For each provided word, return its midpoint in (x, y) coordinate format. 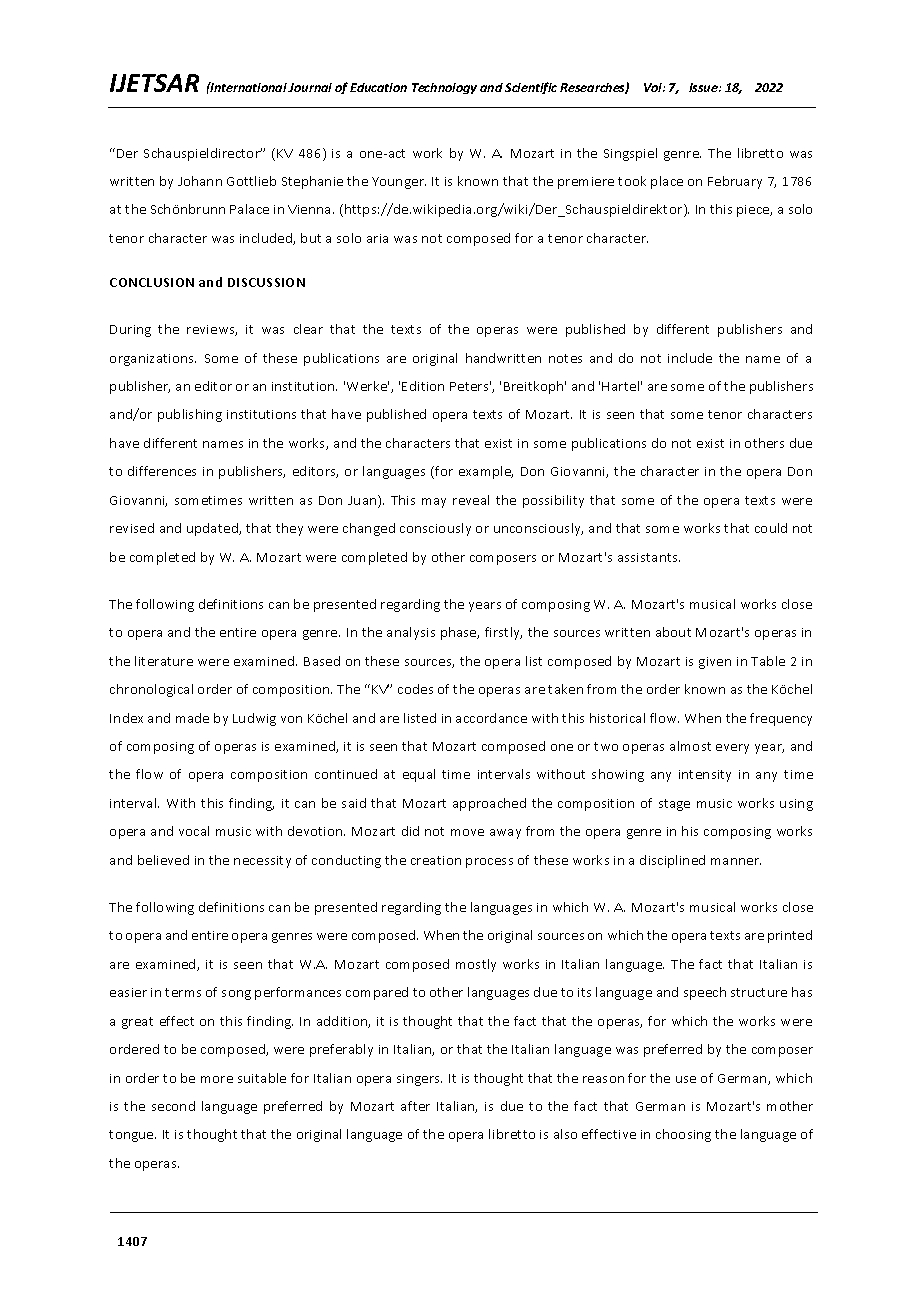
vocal (194, 831)
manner (736, 861)
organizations (153, 360)
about (673, 632)
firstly (503, 633)
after (415, 1106)
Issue (704, 87)
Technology (444, 88)
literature (164, 661)
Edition (423, 386)
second (173, 1106)
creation (436, 860)
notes (565, 358)
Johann (200, 181)
